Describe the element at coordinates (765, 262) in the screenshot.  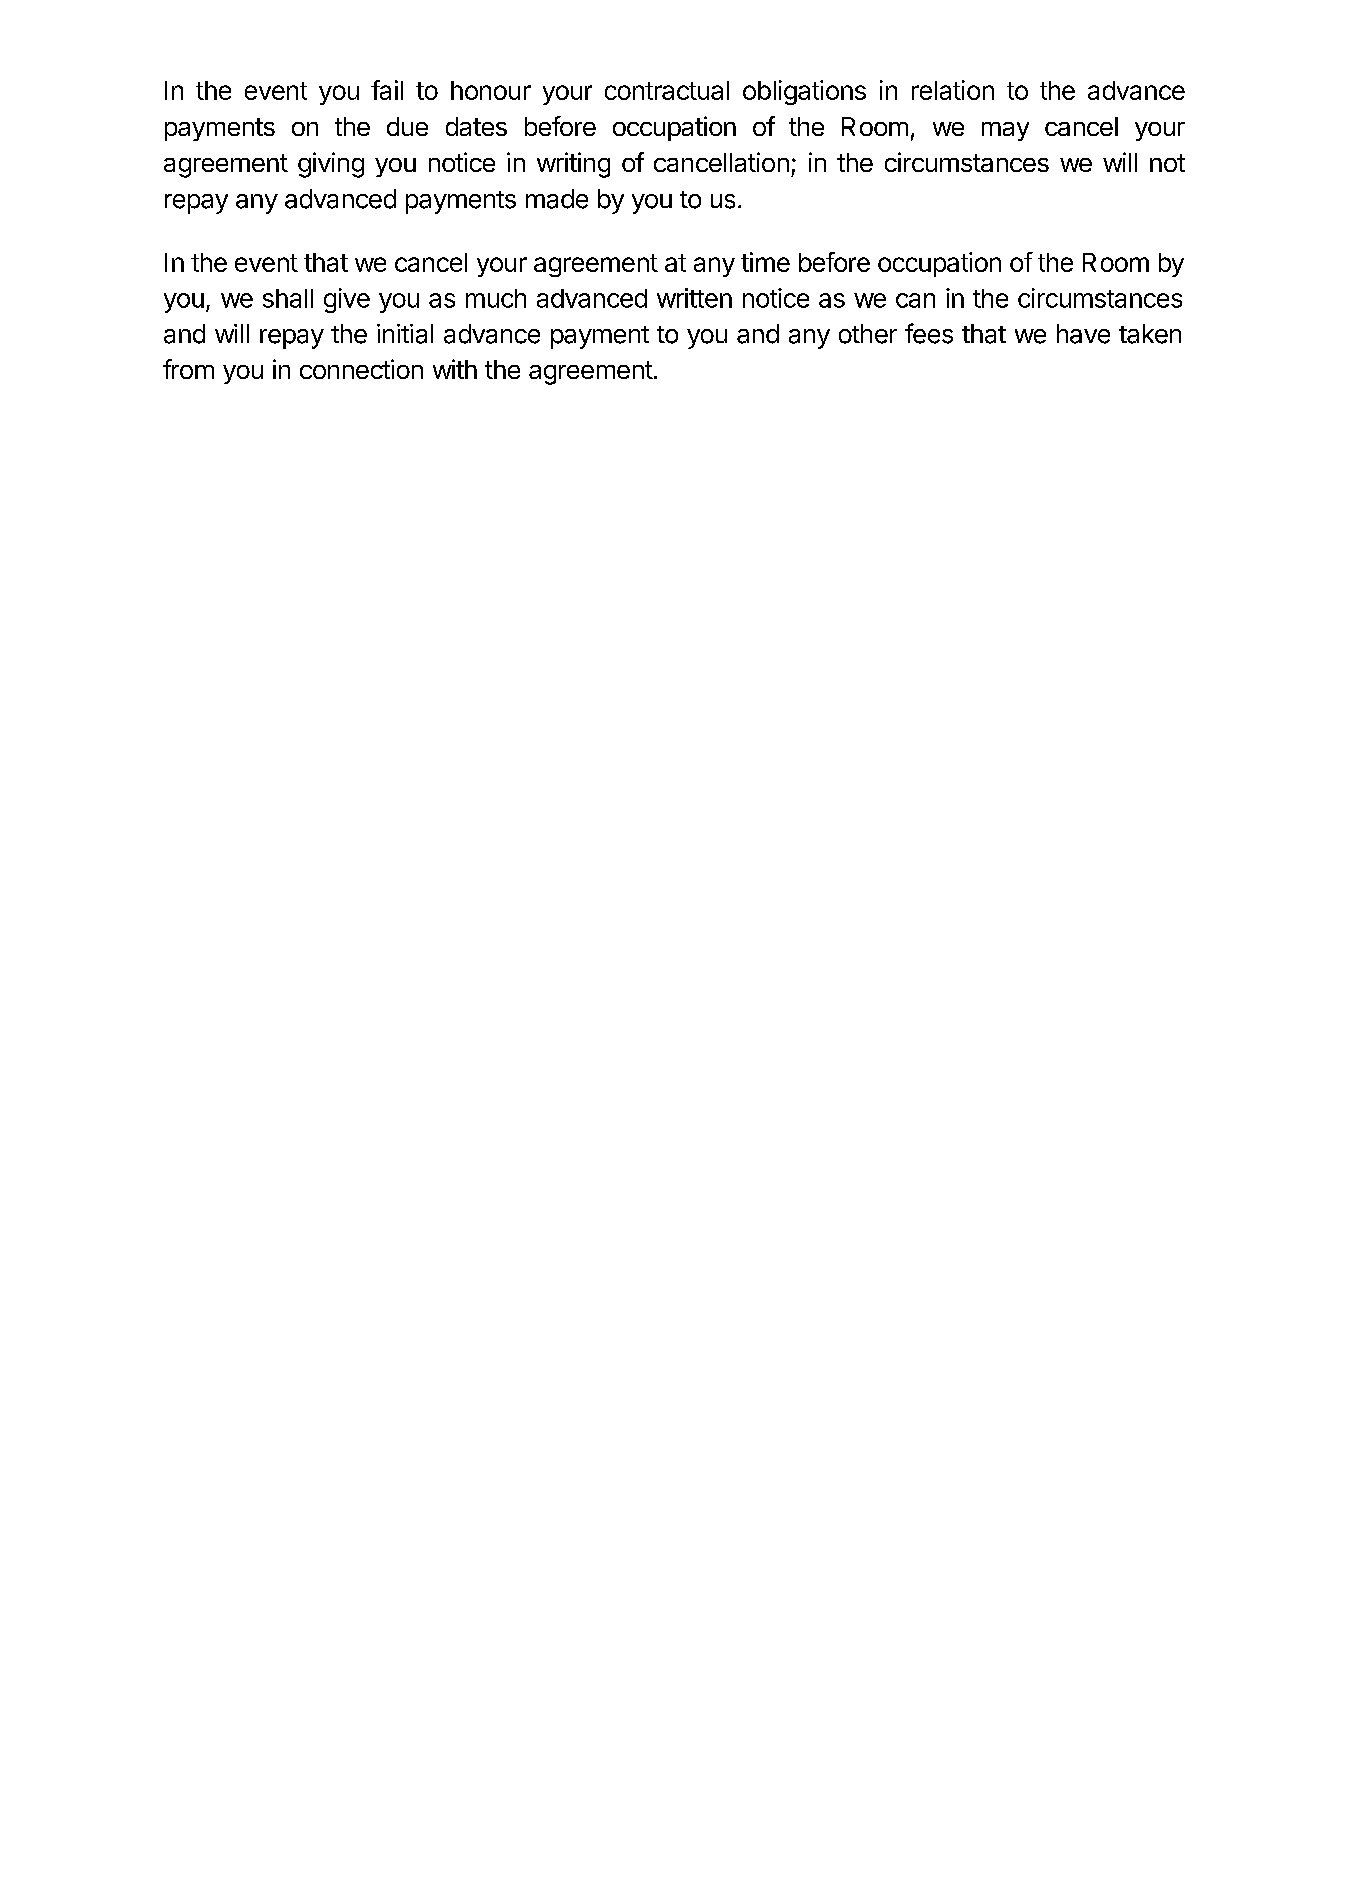
I see `time` at that location.
